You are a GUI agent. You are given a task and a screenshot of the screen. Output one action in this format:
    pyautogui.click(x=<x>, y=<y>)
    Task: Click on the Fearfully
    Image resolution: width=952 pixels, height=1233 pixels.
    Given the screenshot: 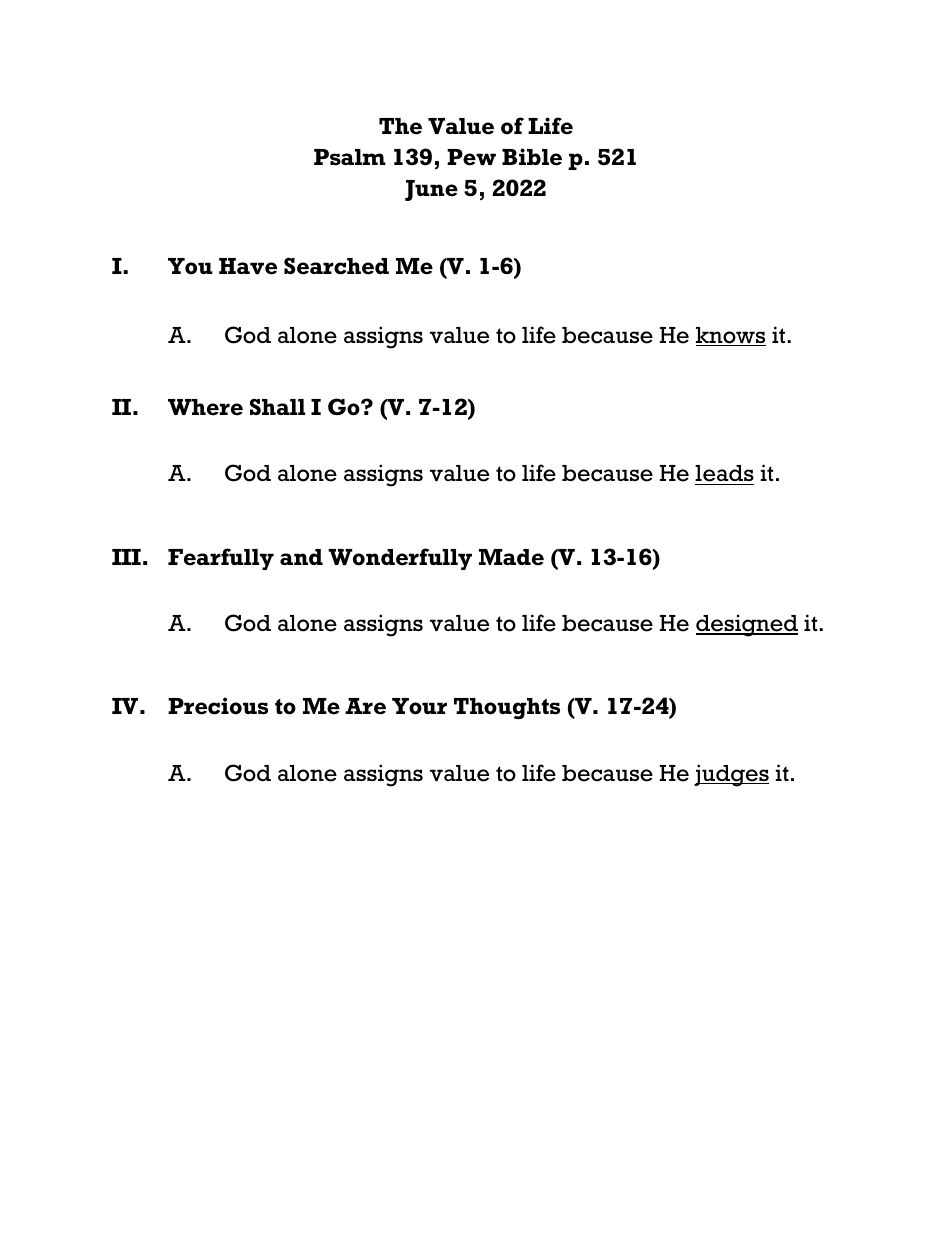 What is the action you would take?
    pyautogui.click(x=221, y=559)
